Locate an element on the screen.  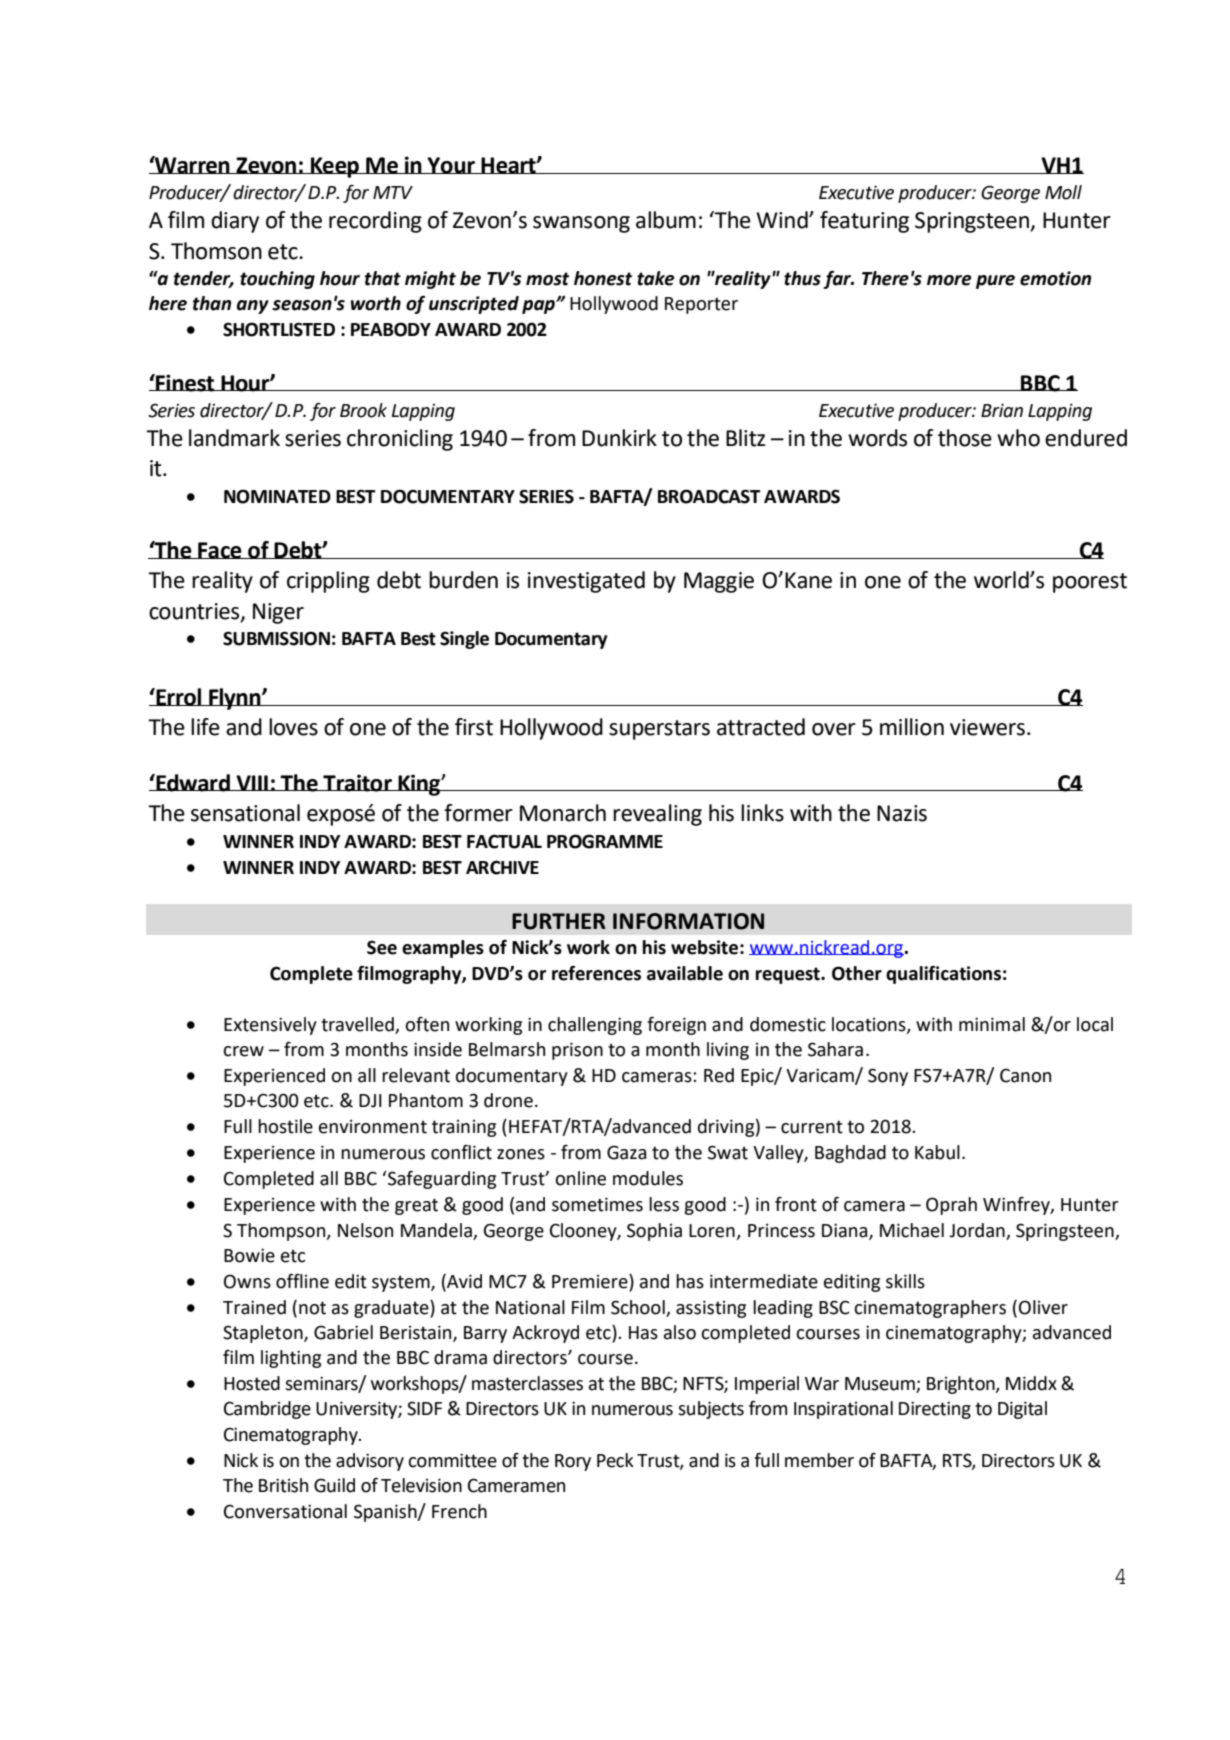
investigated is located at coordinates (586, 582).
